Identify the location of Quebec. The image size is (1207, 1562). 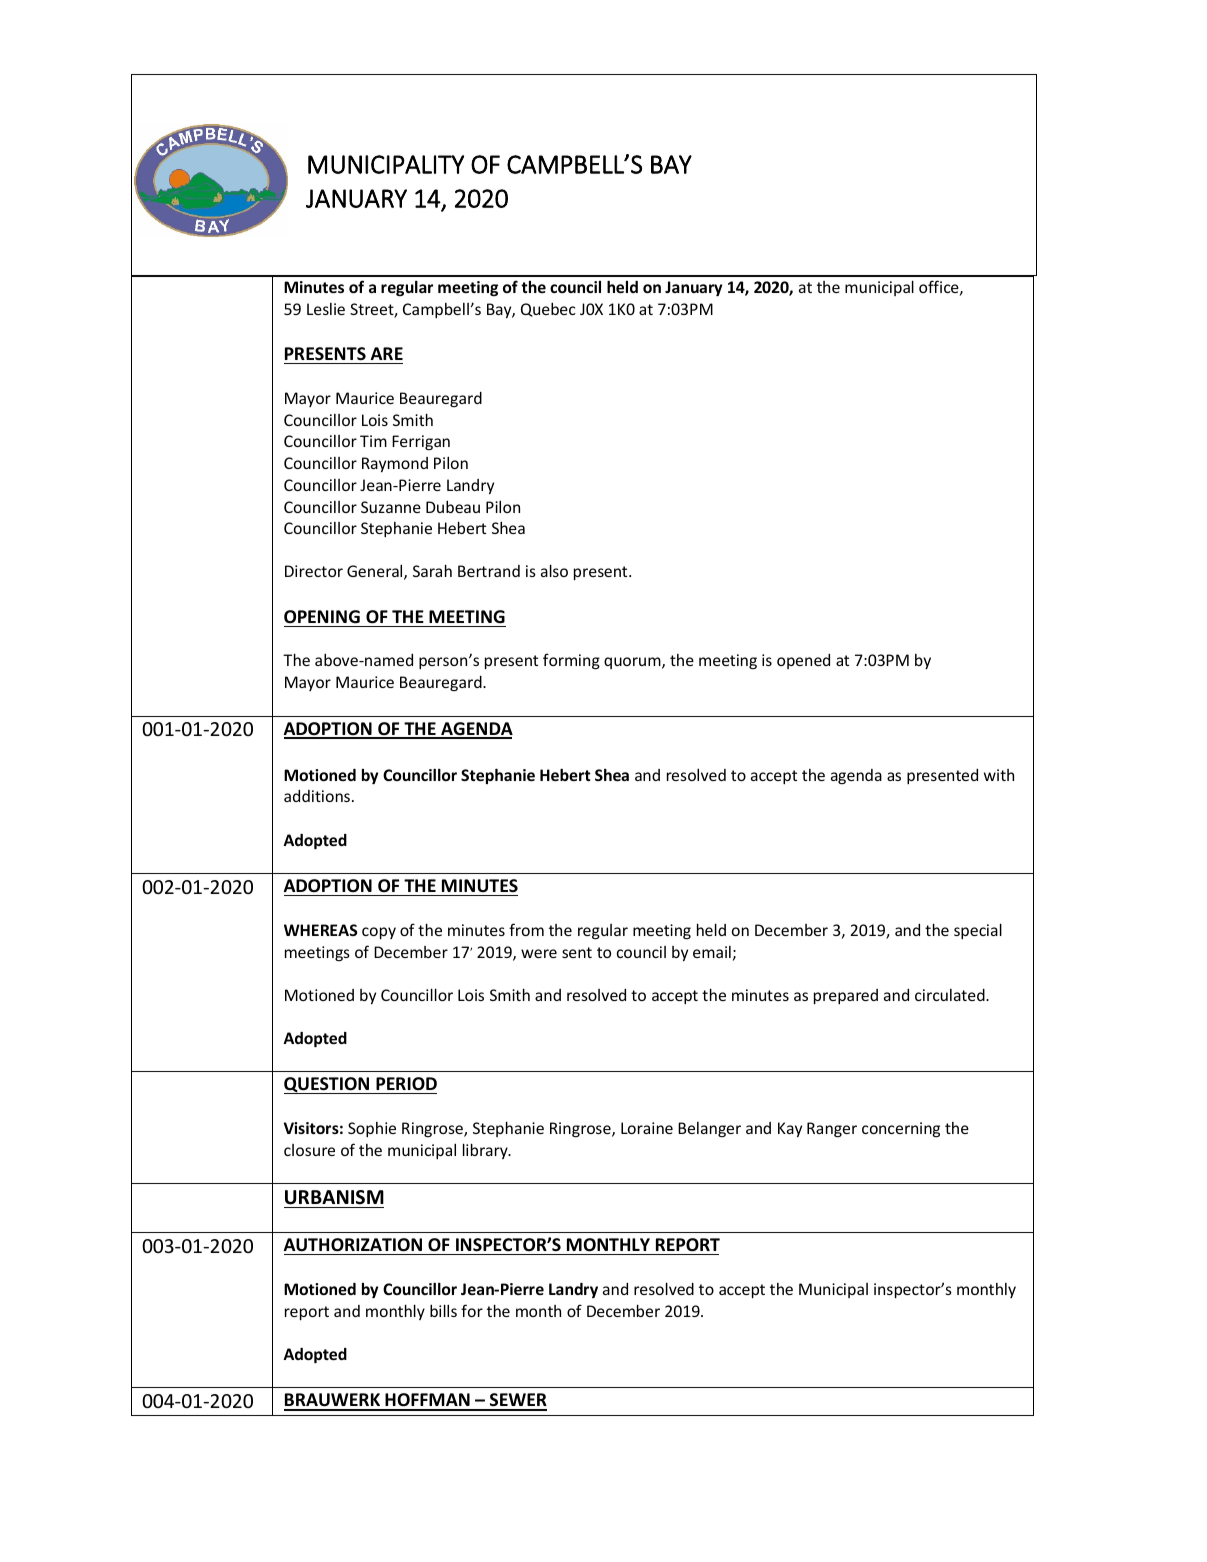
(548, 309).
